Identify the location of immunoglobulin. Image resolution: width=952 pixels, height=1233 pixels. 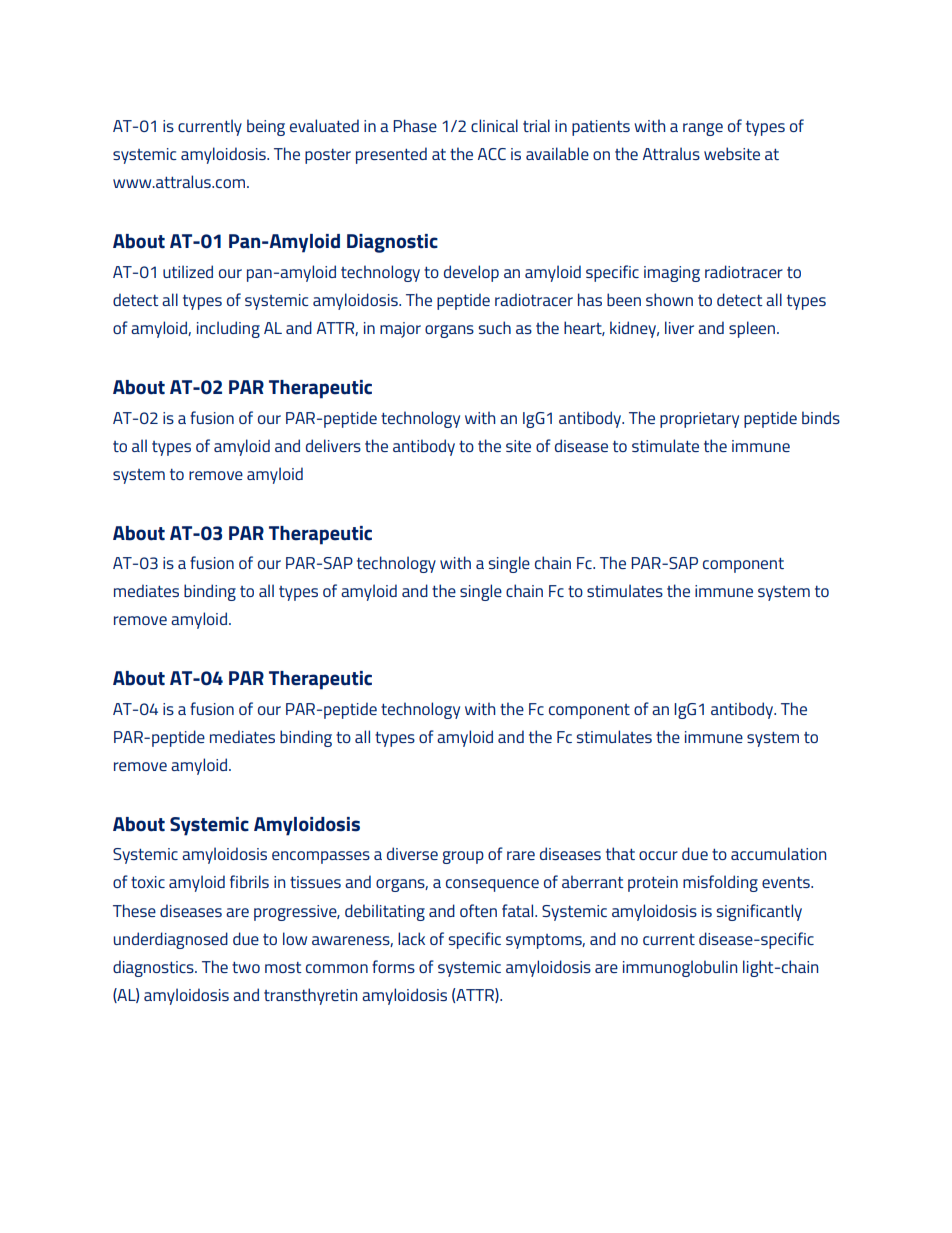
(680, 968).
